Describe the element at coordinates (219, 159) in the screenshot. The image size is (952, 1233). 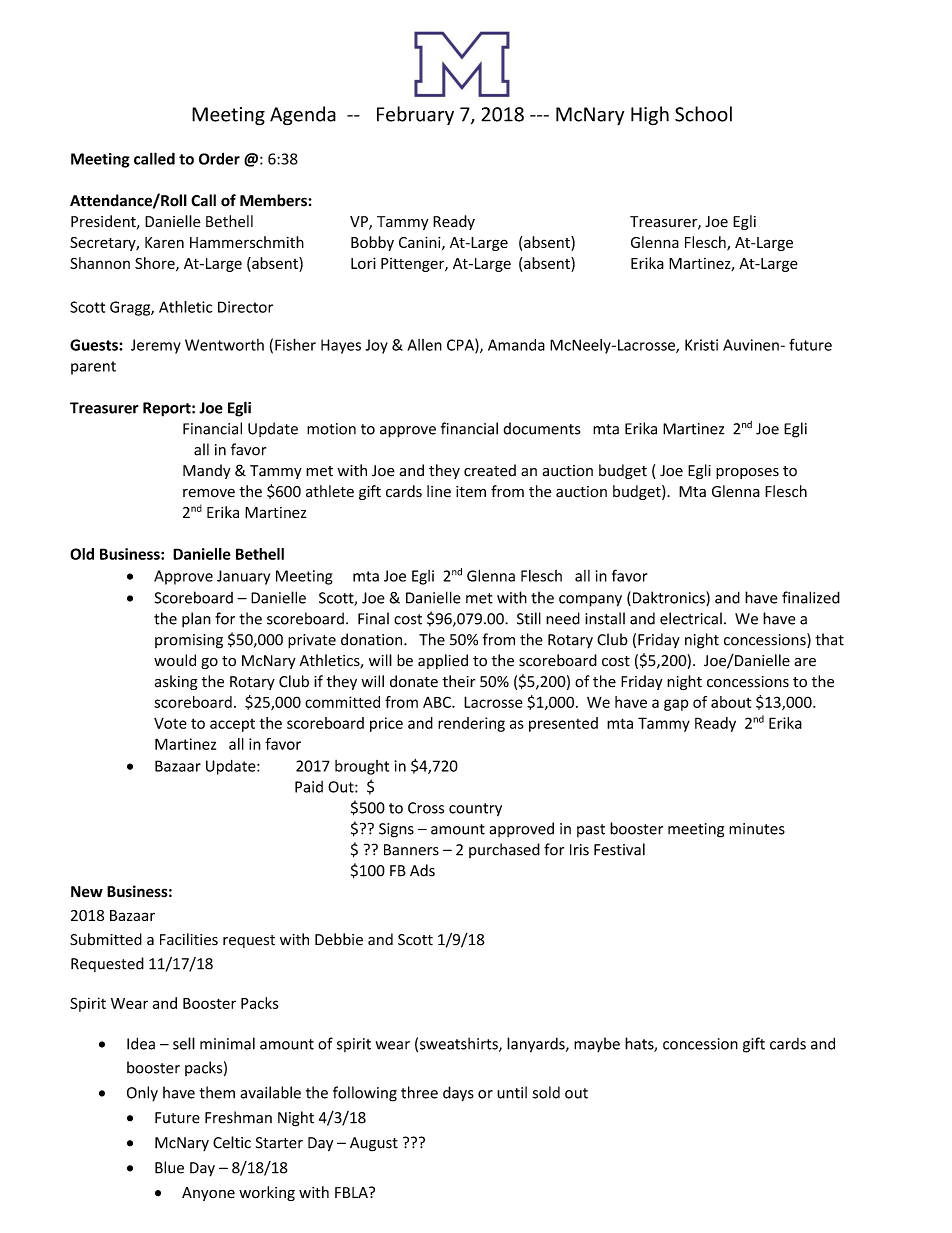
I see `Order` at that location.
